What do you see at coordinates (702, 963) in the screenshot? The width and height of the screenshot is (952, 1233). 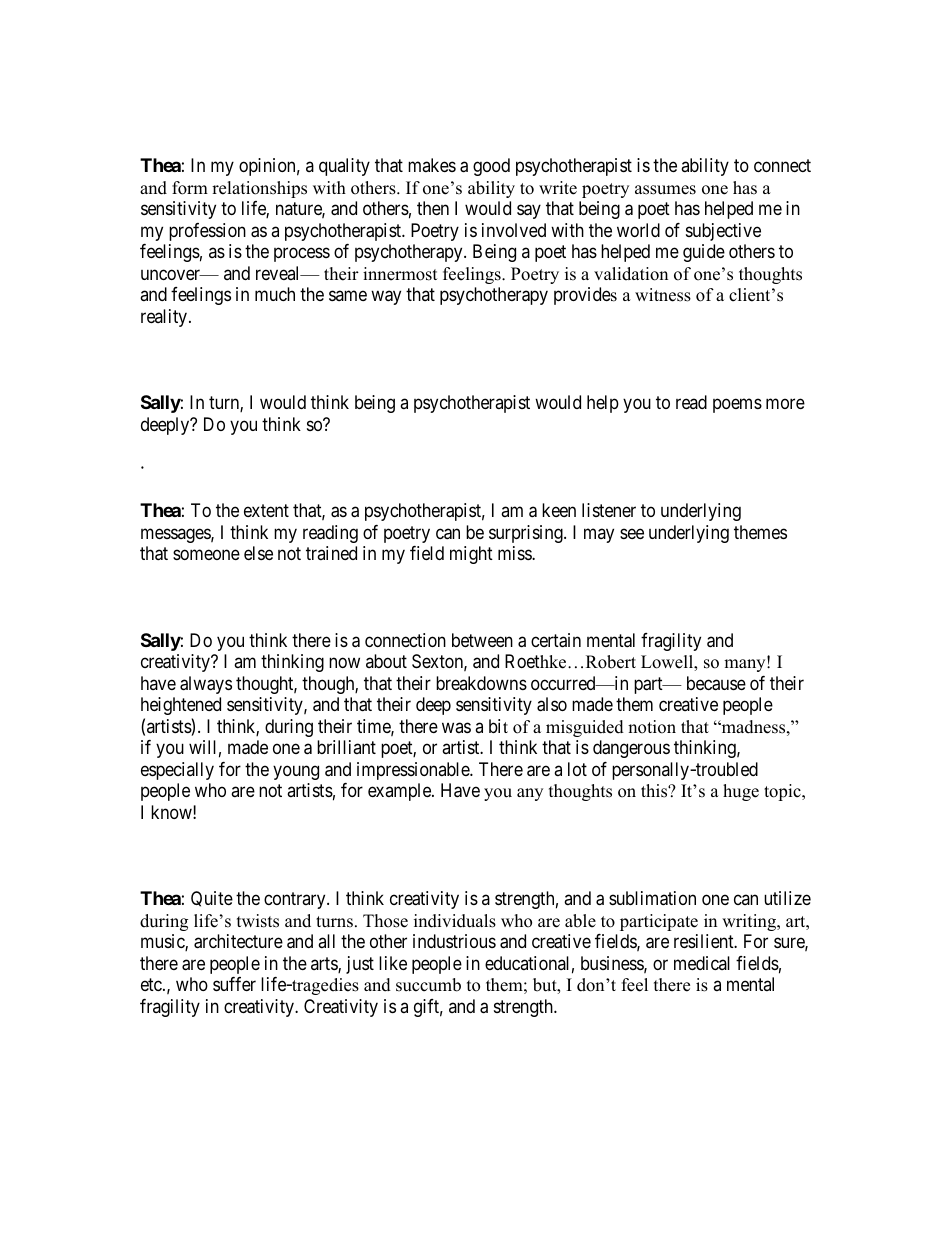 I see `medical` at bounding box center [702, 963].
